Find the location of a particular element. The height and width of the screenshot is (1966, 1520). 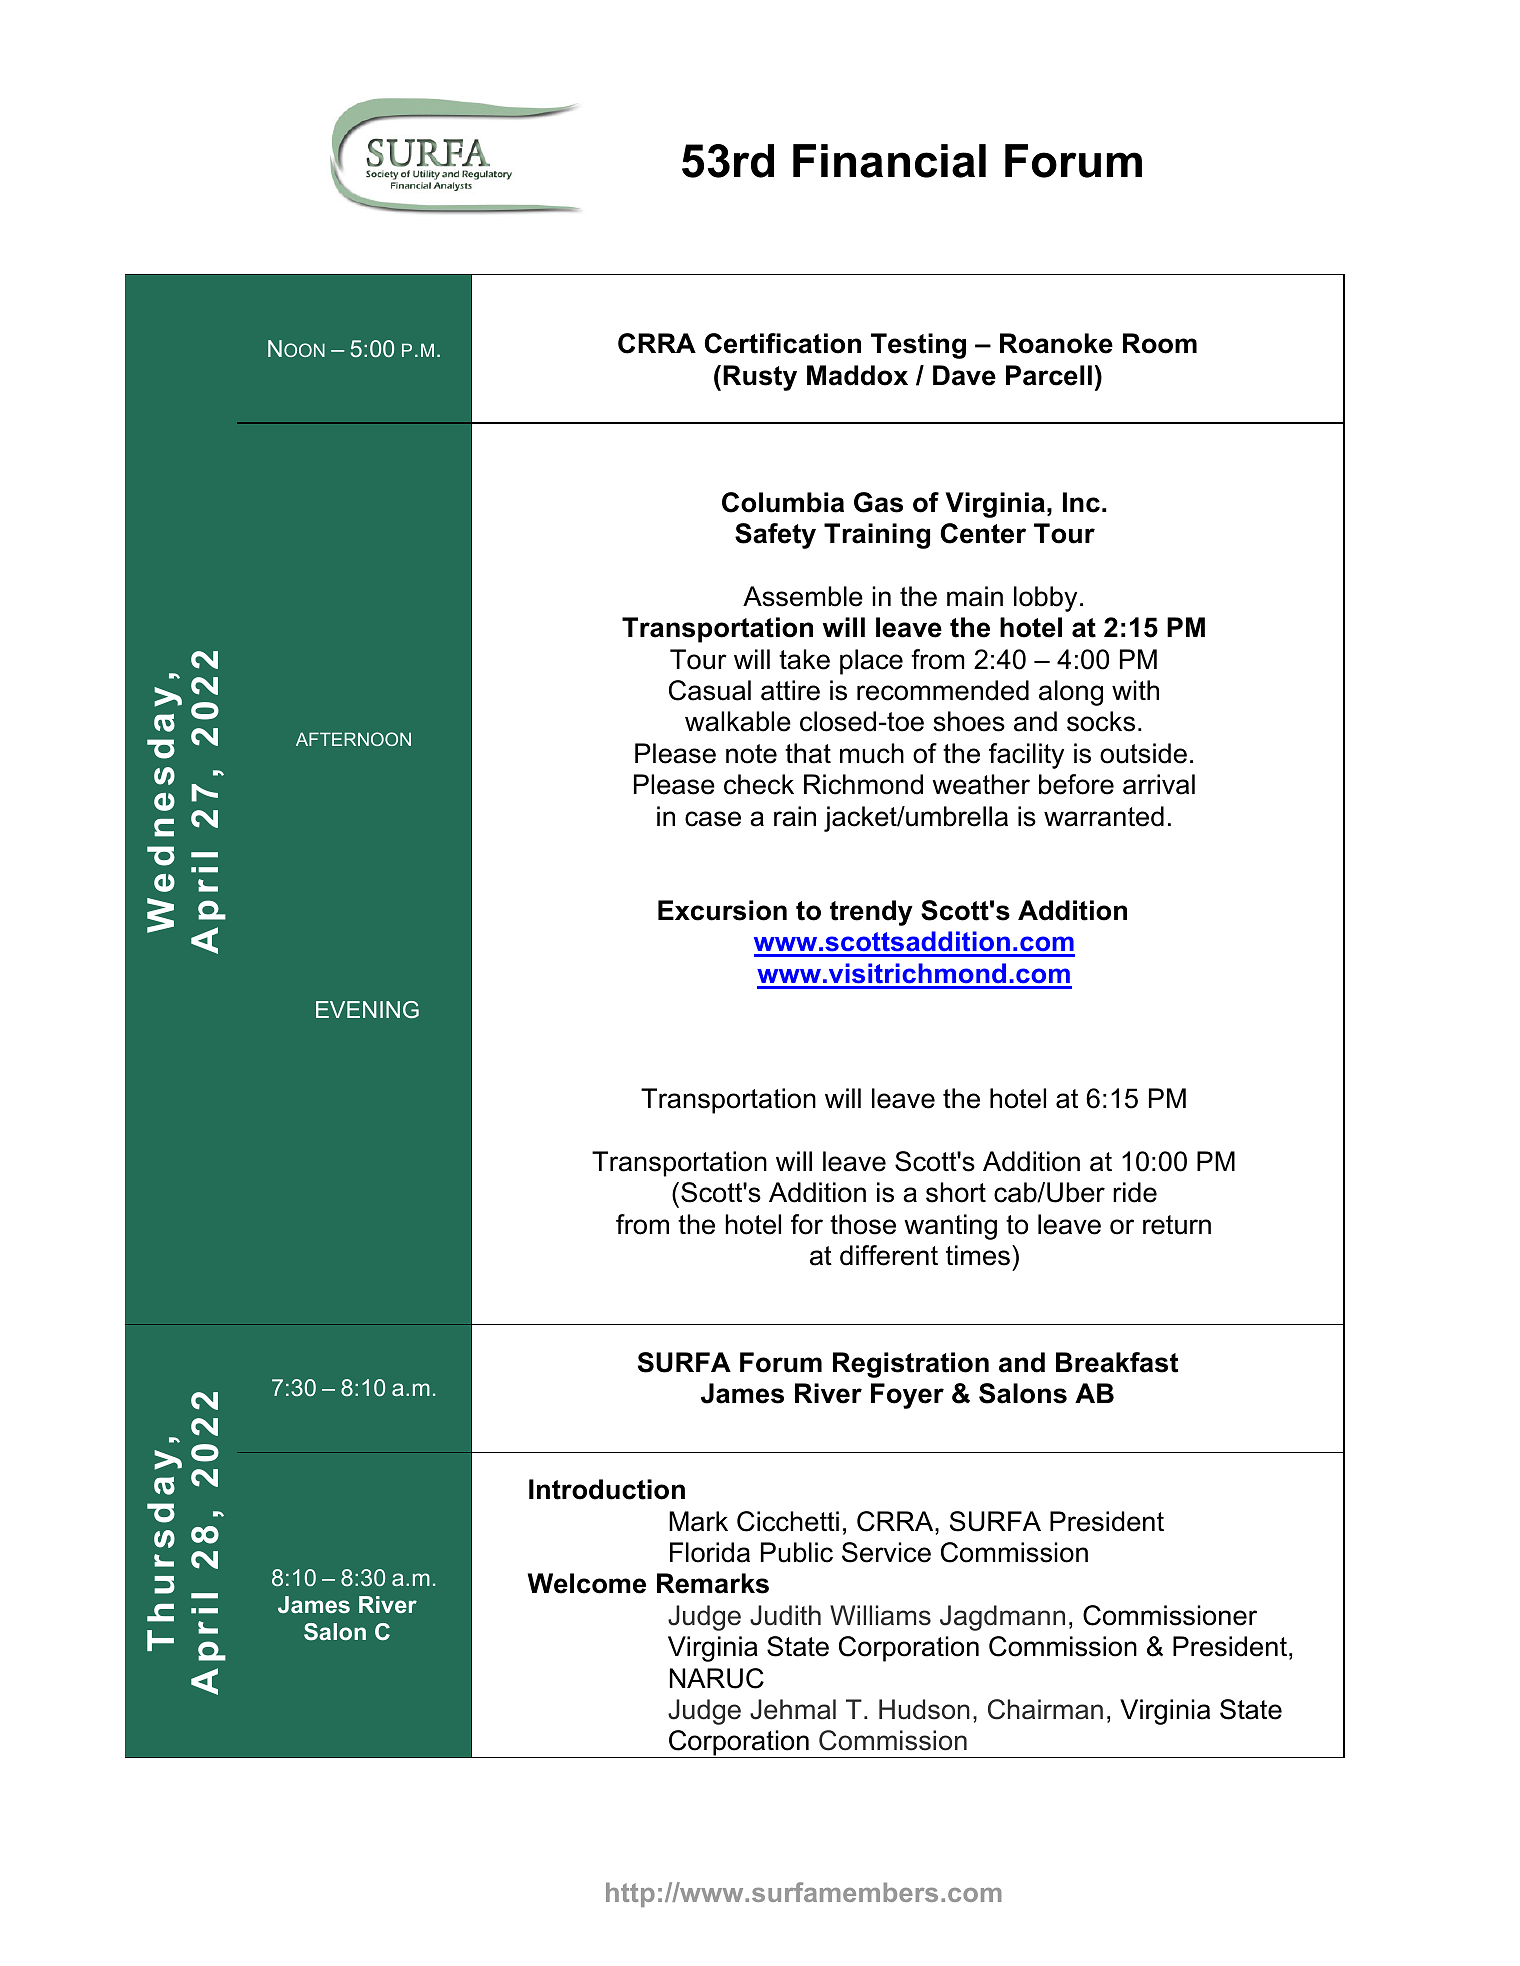

EVENING is located at coordinates (367, 1010).
